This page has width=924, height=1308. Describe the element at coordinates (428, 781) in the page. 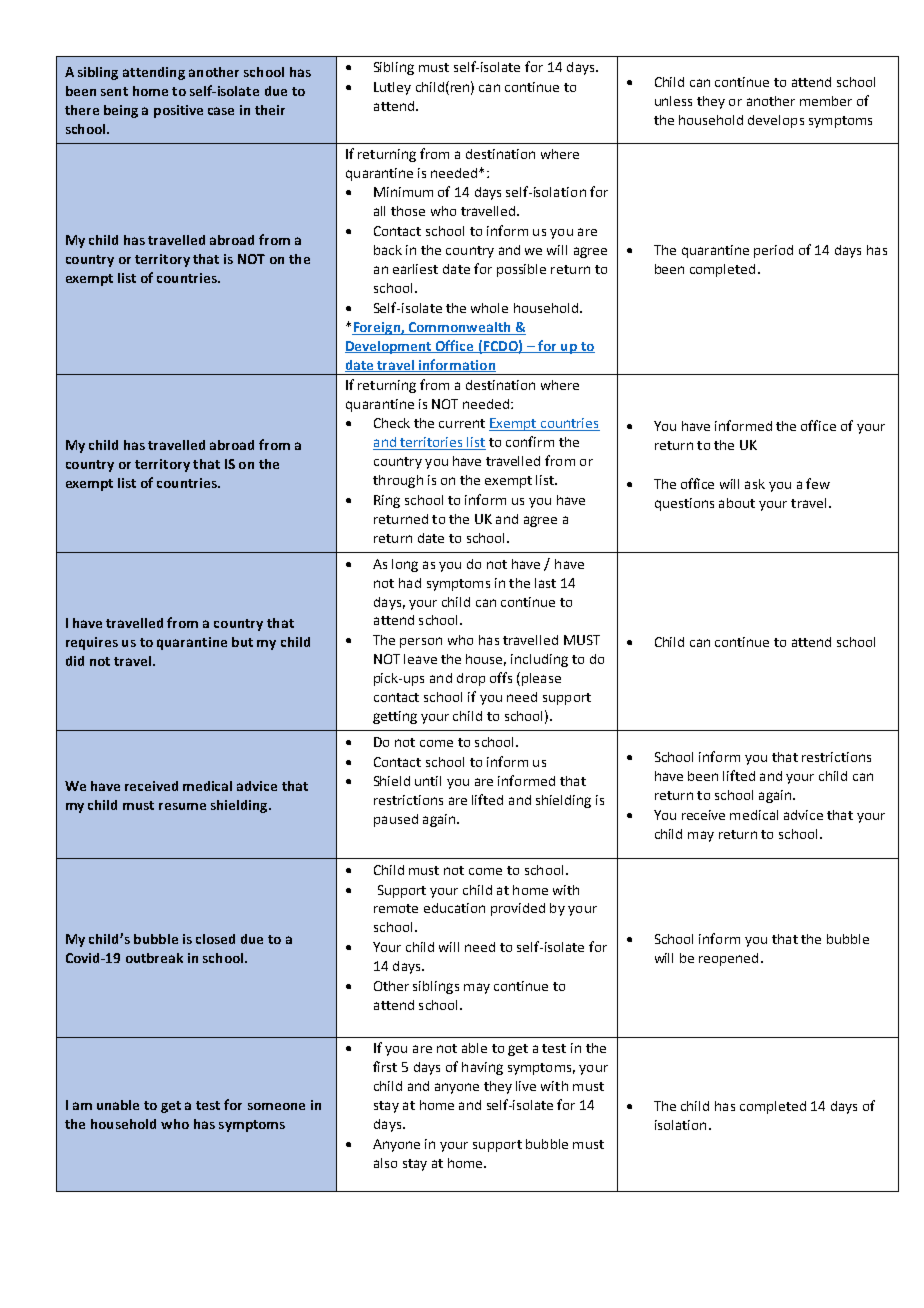

I see `until` at that location.
